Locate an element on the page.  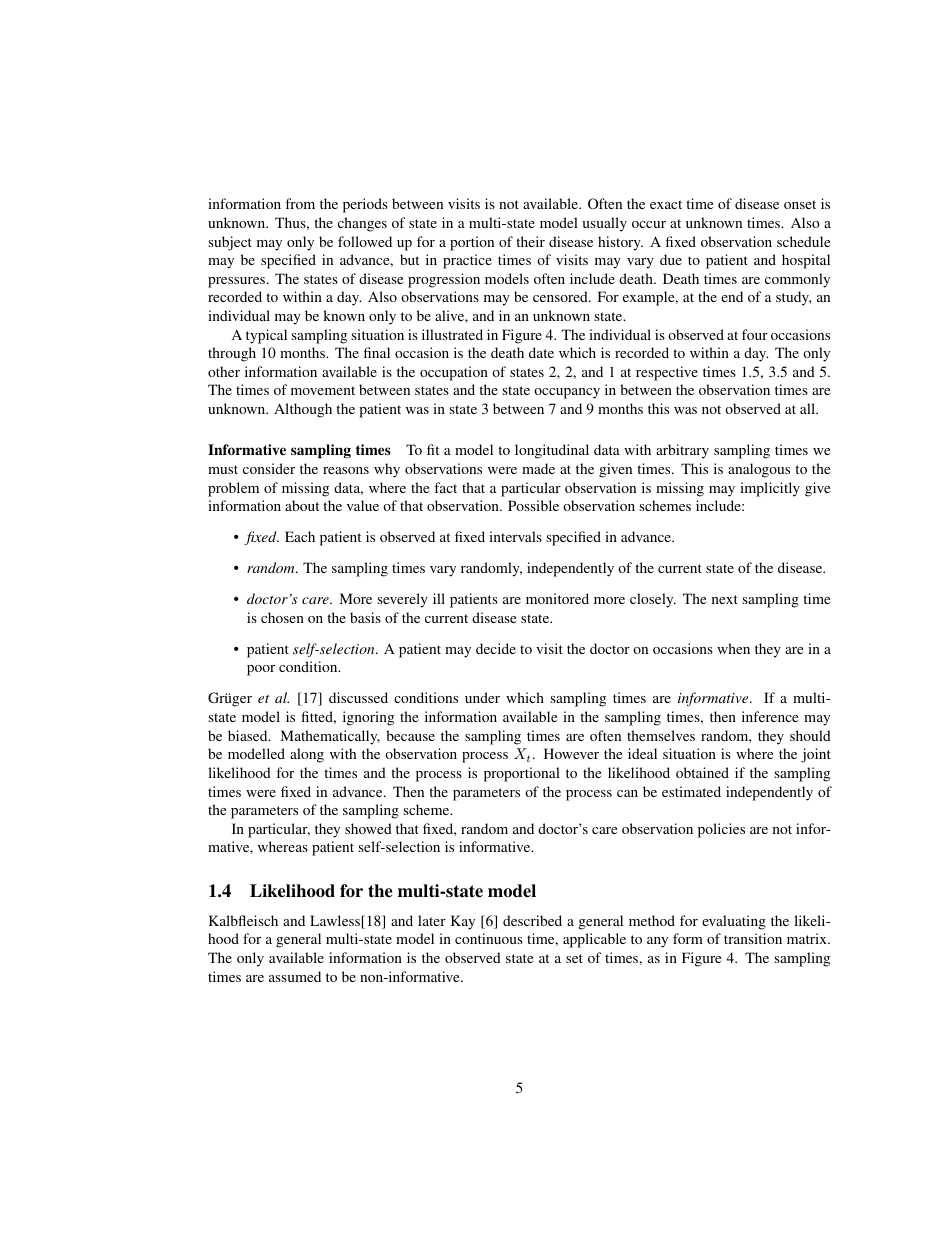
assumed is located at coordinates (295, 976).
